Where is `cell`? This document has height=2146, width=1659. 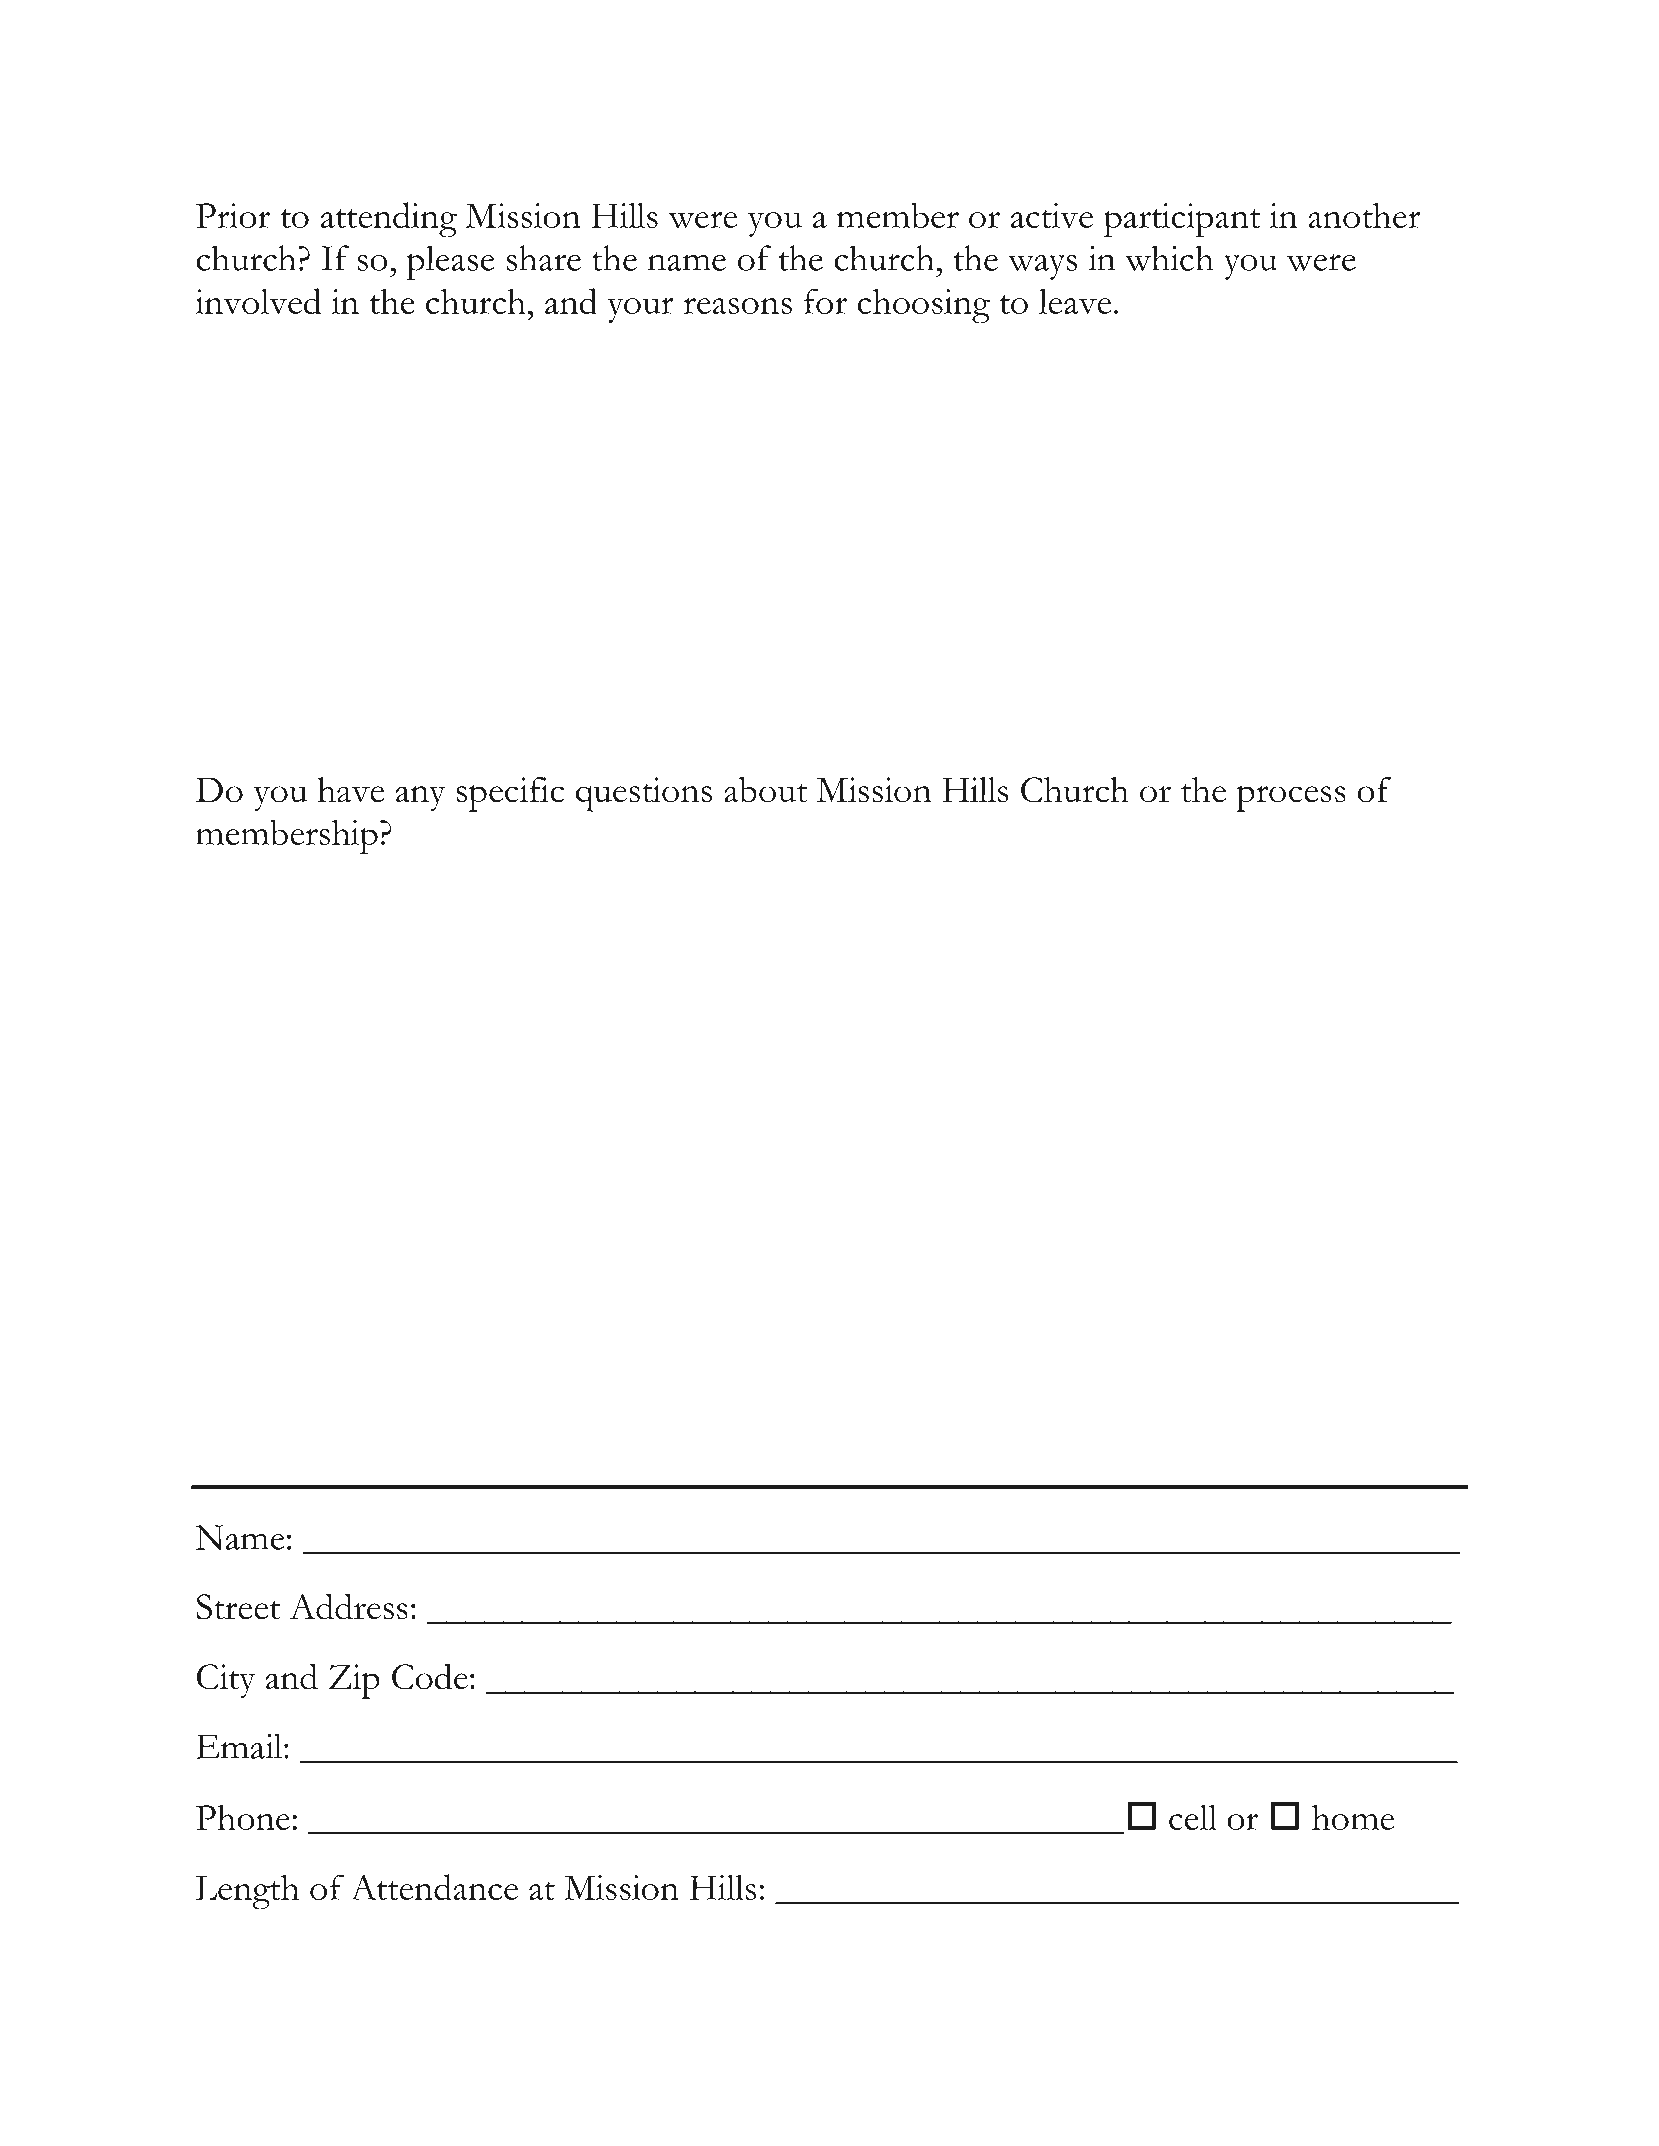
cell is located at coordinates (1193, 1817).
